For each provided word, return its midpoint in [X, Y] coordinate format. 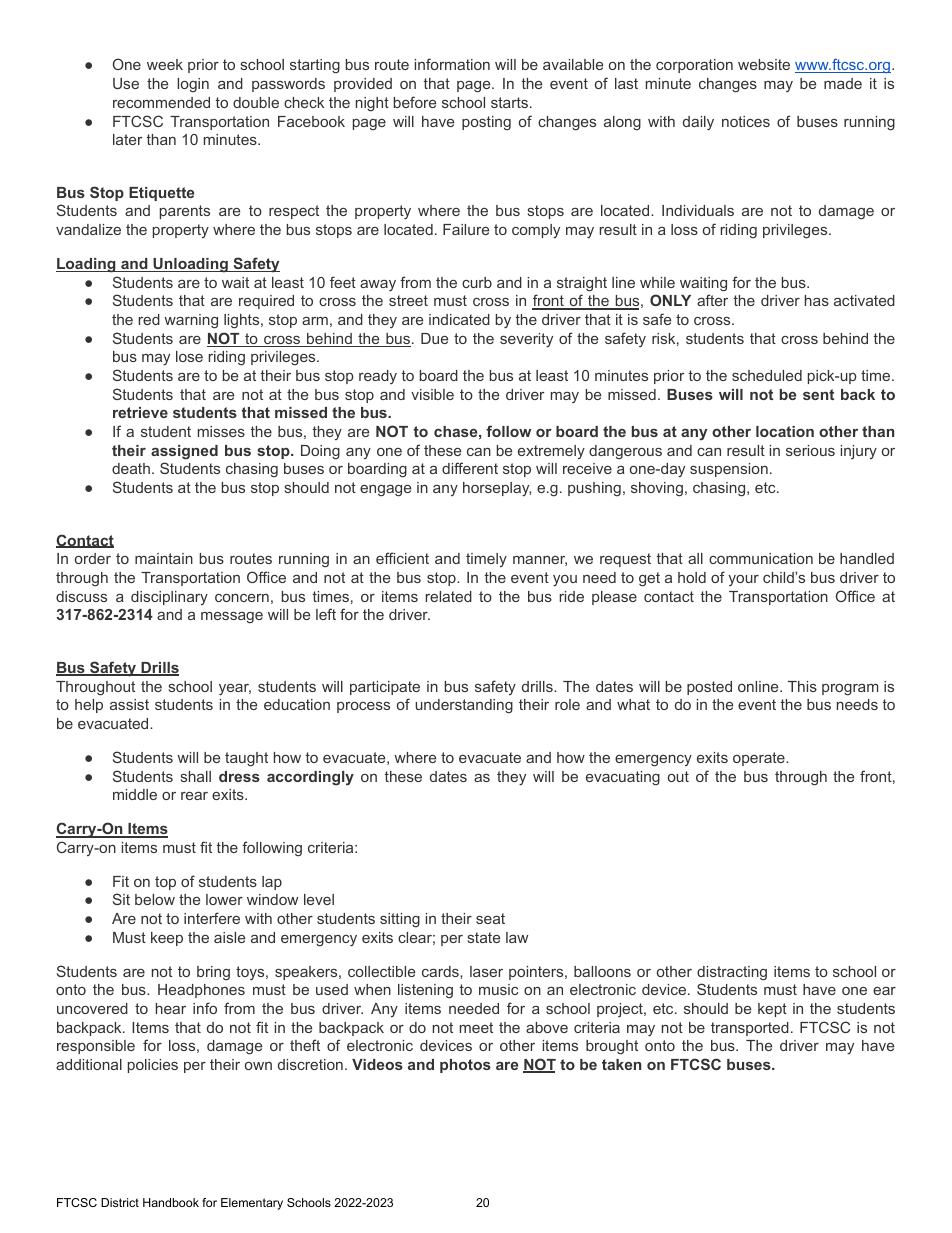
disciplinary [169, 598]
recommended [161, 102]
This [802, 686]
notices [746, 121]
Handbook [171, 1202]
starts [509, 102]
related [449, 596]
